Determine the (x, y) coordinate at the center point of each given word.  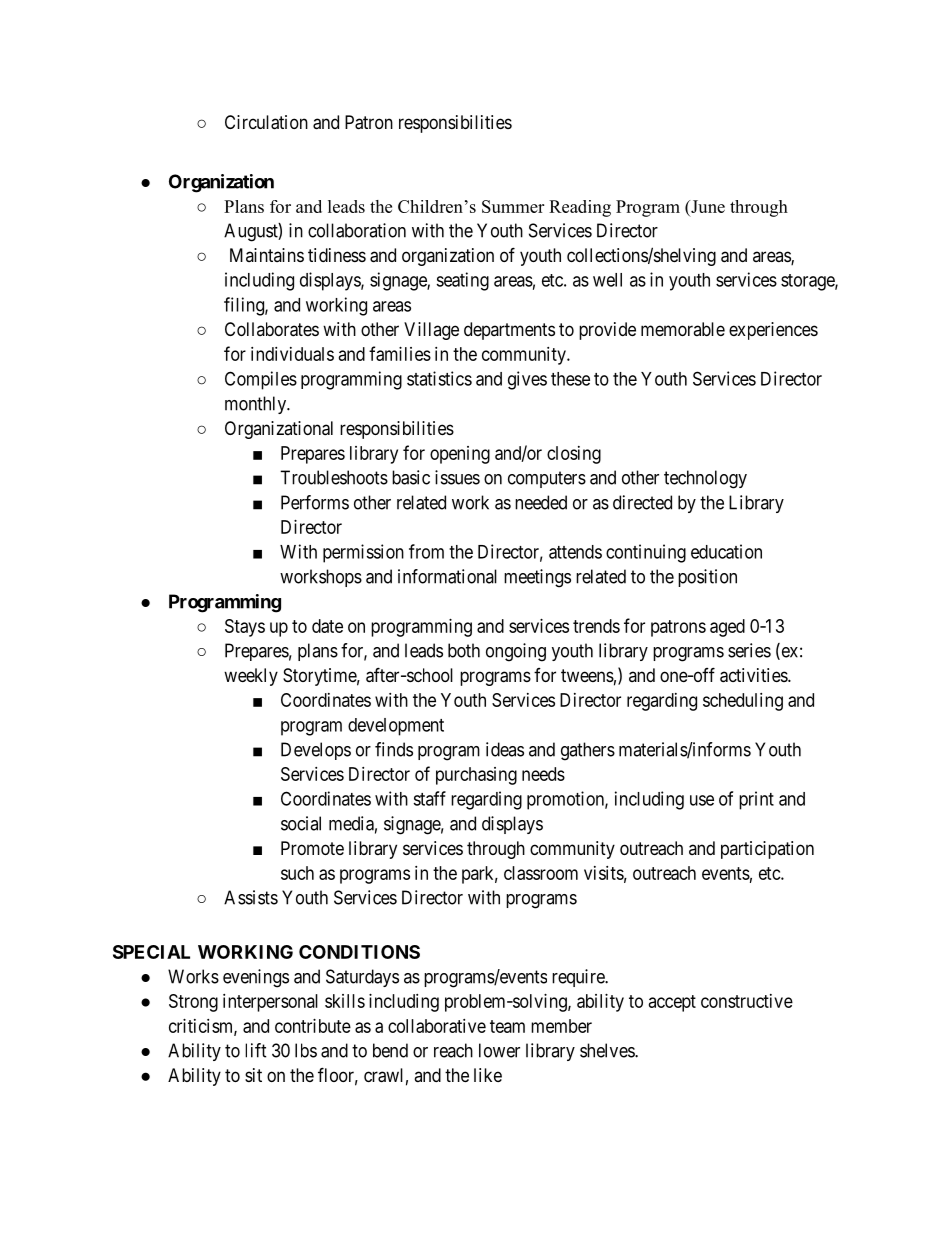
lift (256, 1050)
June (707, 206)
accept (672, 1003)
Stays (245, 628)
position (707, 578)
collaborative (437, 1026)
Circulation (266, 122)
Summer (513, 206)
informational (447, 576)
